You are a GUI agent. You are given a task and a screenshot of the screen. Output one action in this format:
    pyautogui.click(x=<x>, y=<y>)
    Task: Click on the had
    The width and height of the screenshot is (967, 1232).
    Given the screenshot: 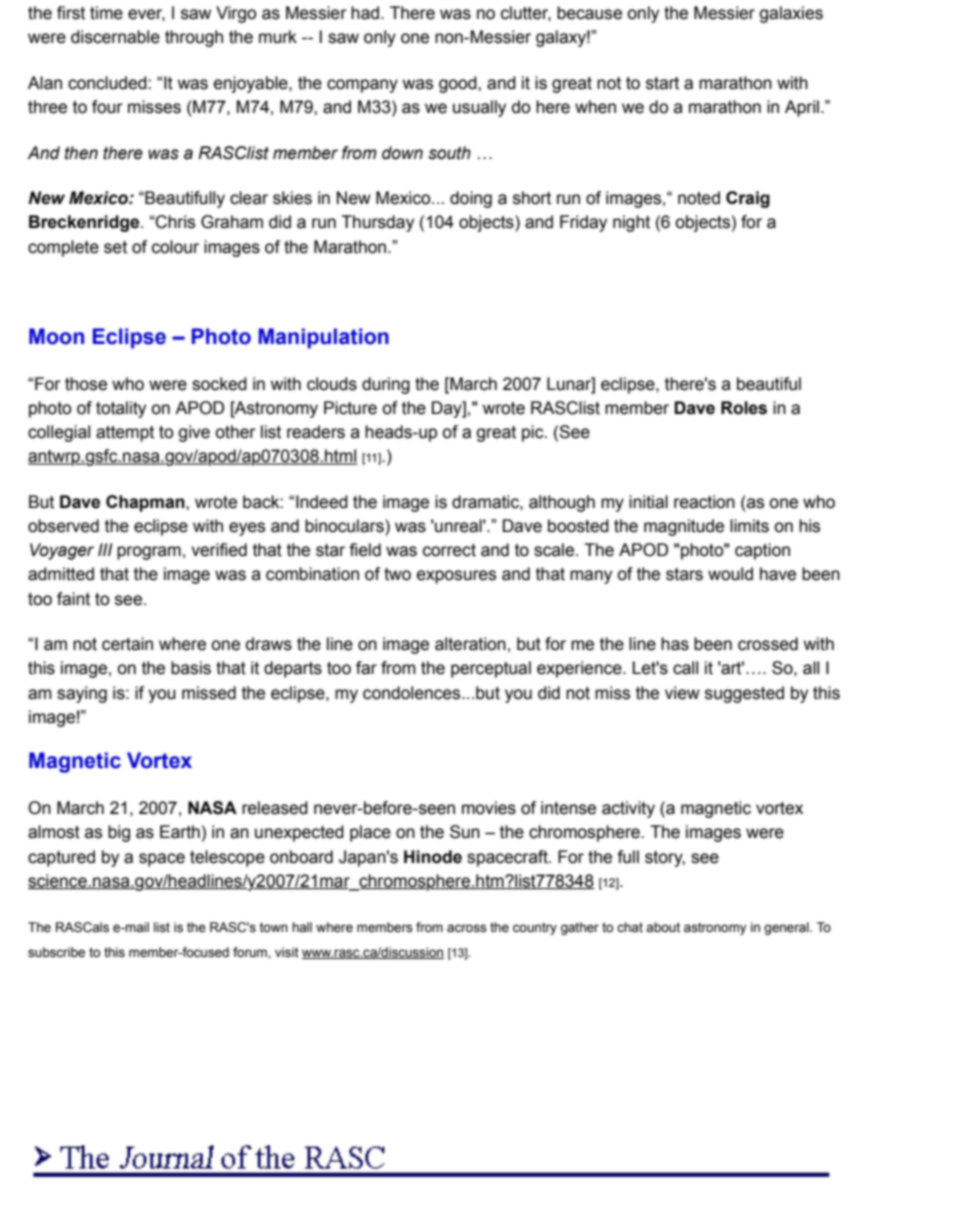 What is the action you would take?
    pyautogui.click(x=365, y=13)
